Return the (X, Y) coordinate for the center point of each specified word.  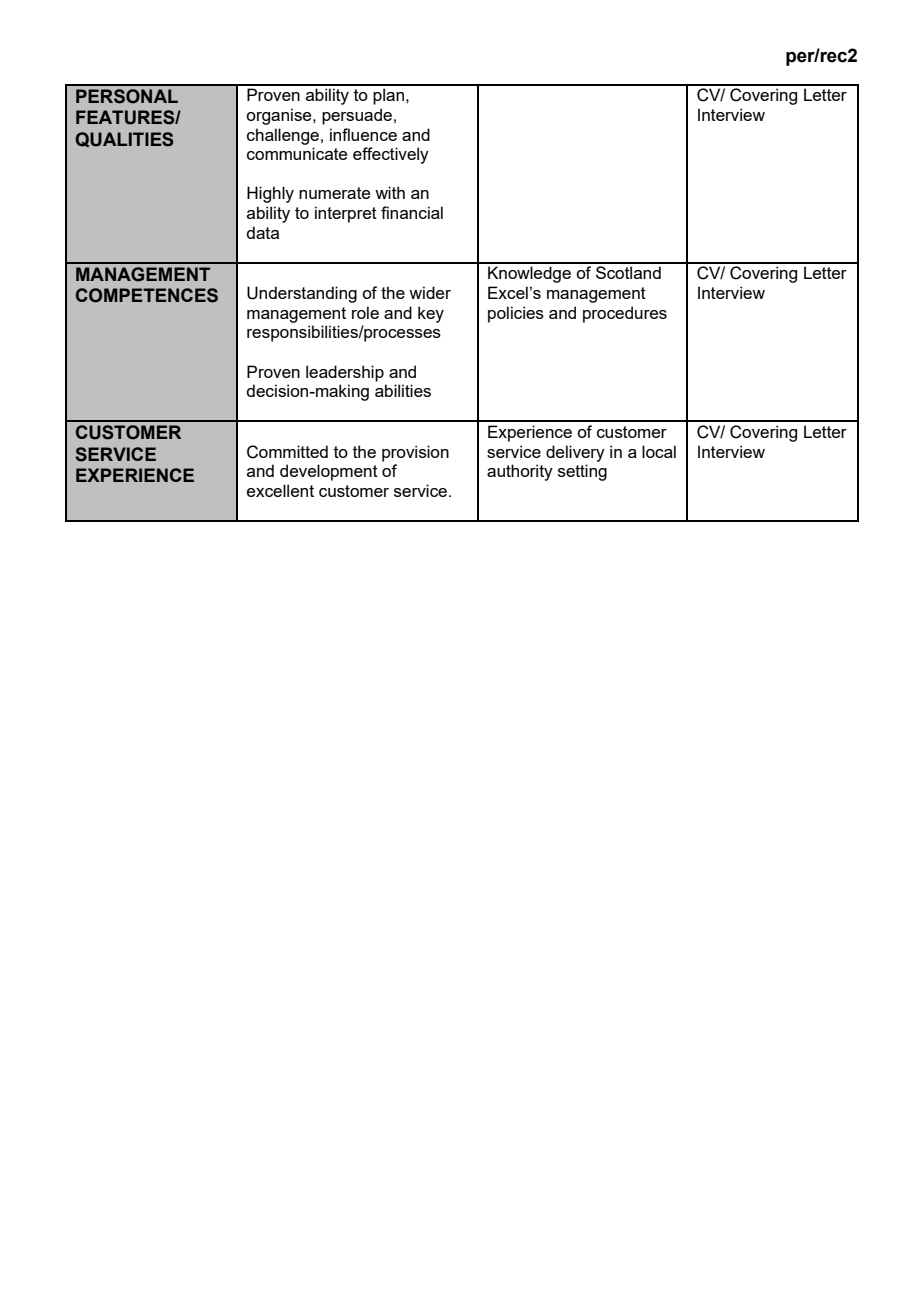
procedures (625, 314)
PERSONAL (127, 96)
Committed (287, 452)
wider (430, 292)
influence (363, 134)
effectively (391, 155)
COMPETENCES (147, 295)
